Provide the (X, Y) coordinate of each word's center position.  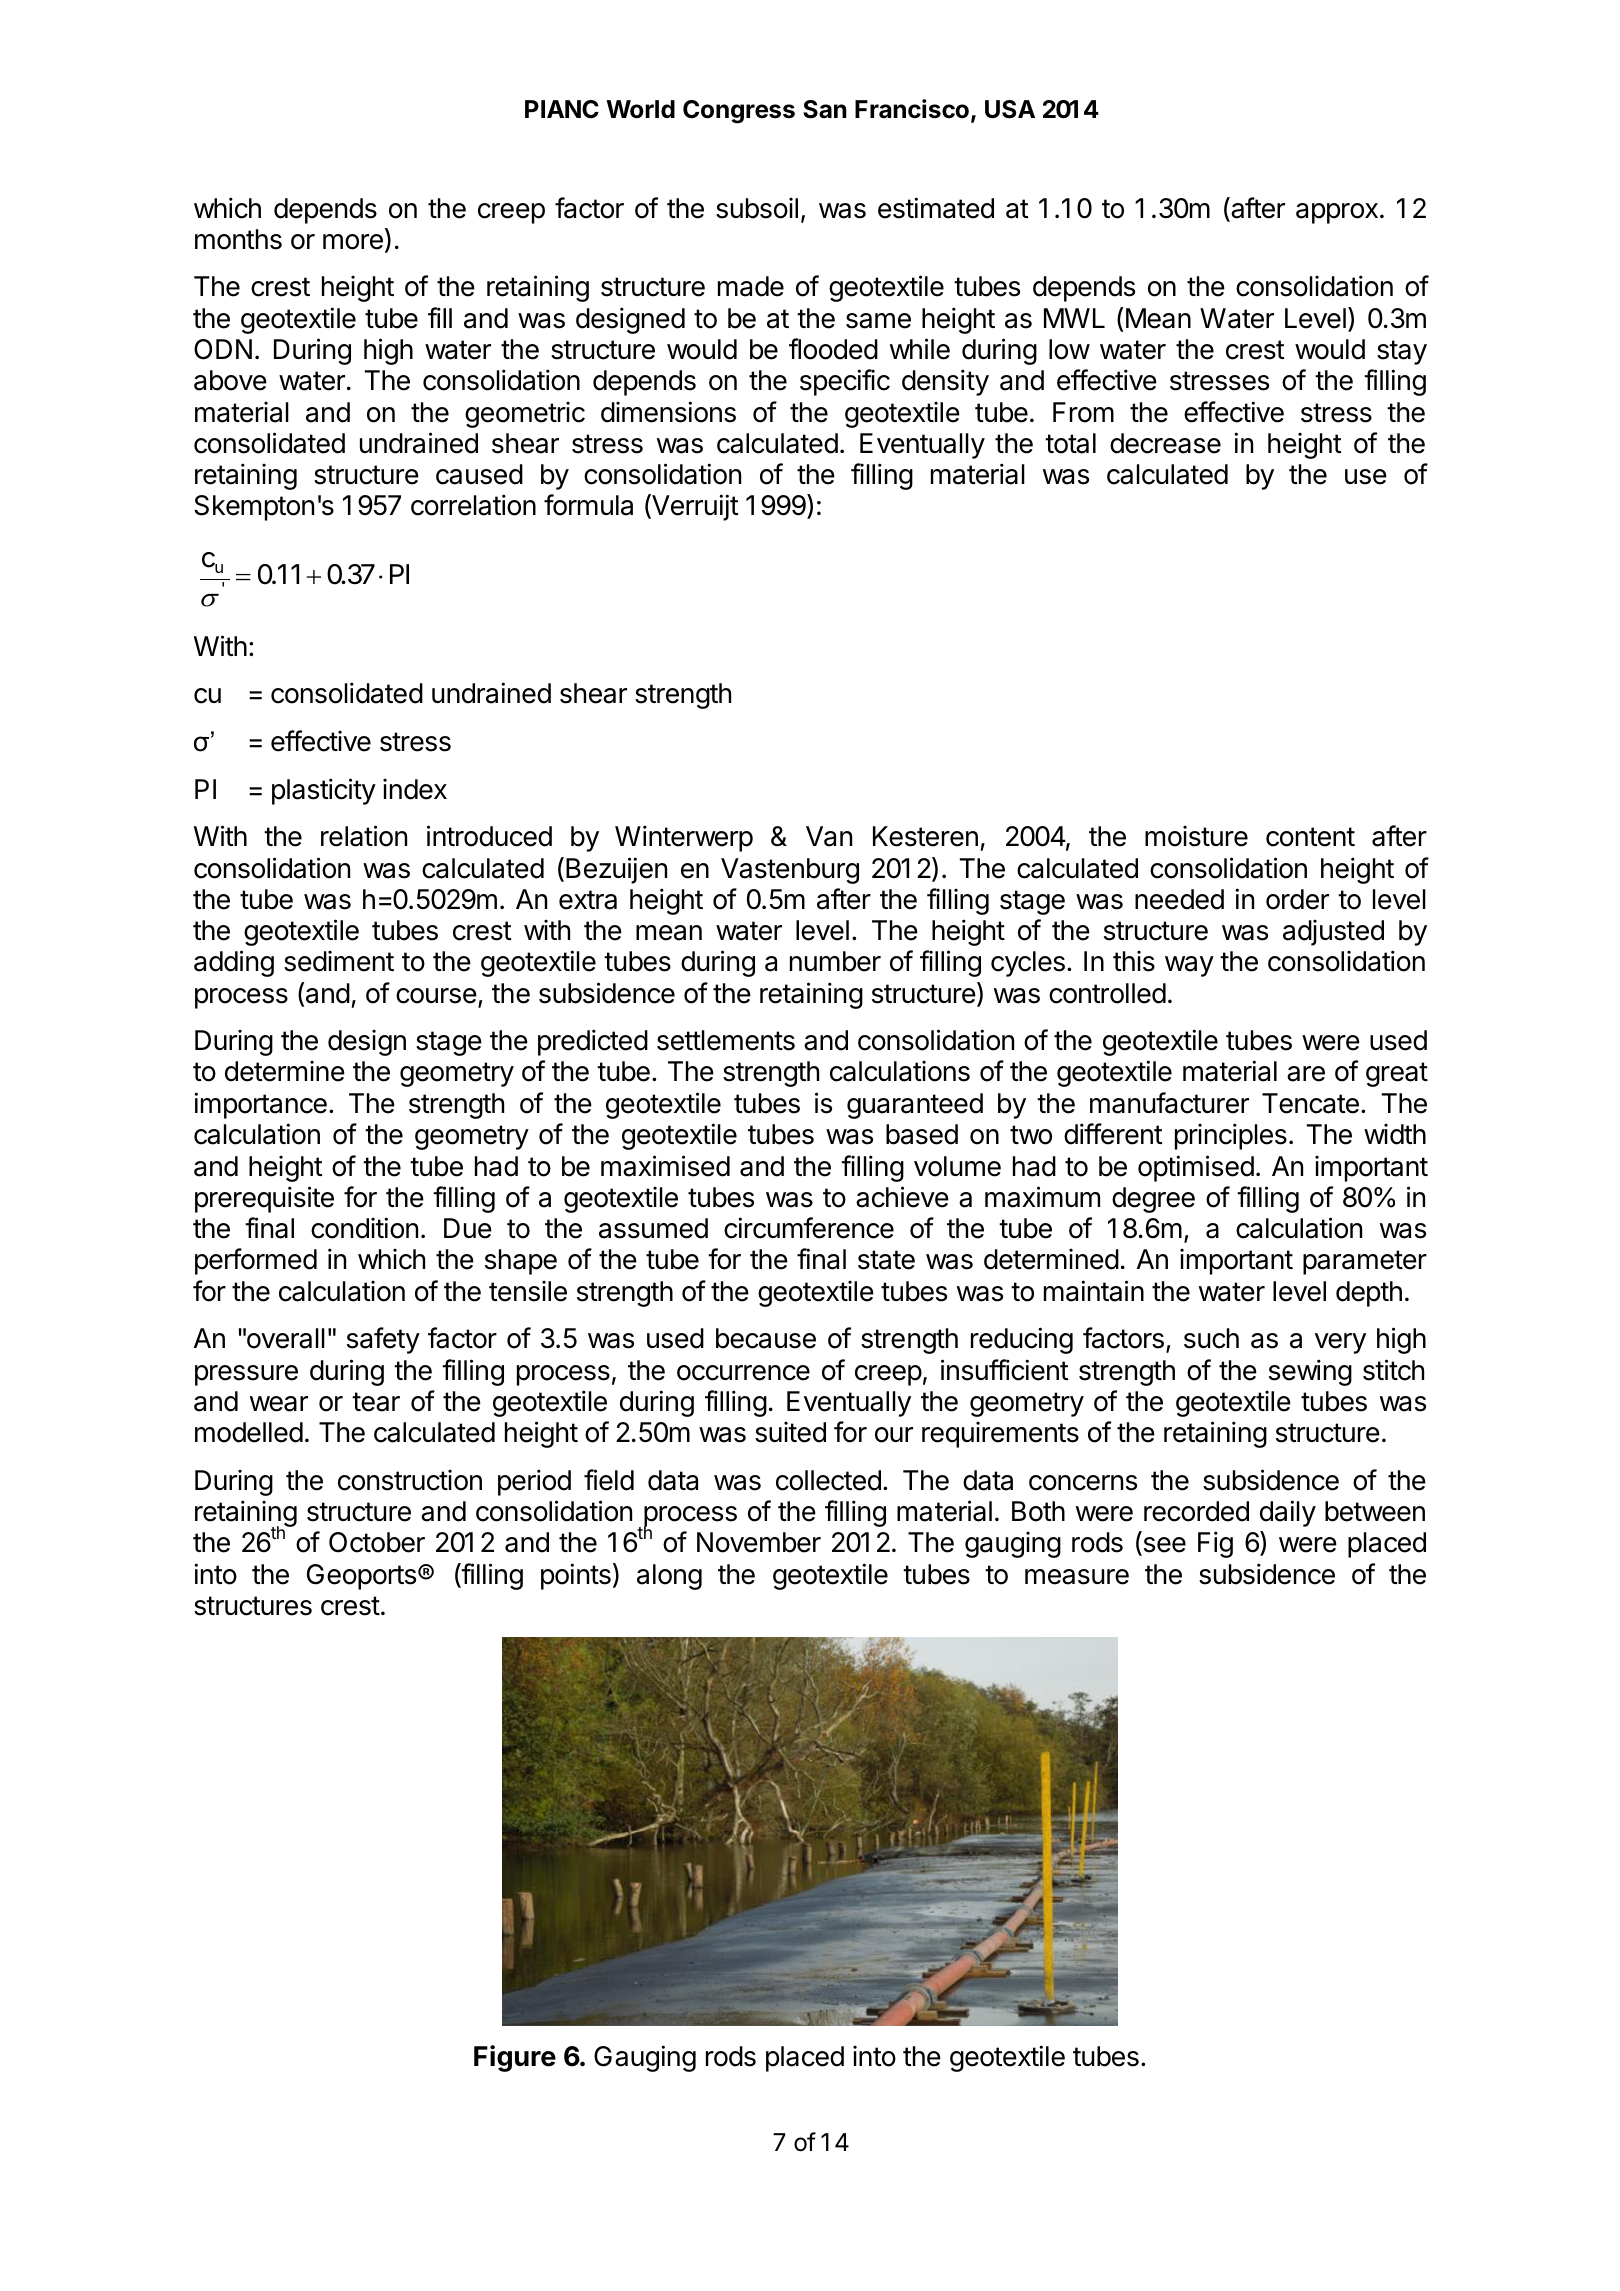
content (1310, 837)
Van (829, 836)
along (669, 1577)
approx (1337, 213)
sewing (1310, 1372)
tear (376, 1402)
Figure (515, 2058)
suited (790, 1432)
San (825, 109)
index (415, 789)
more (353, 242)
